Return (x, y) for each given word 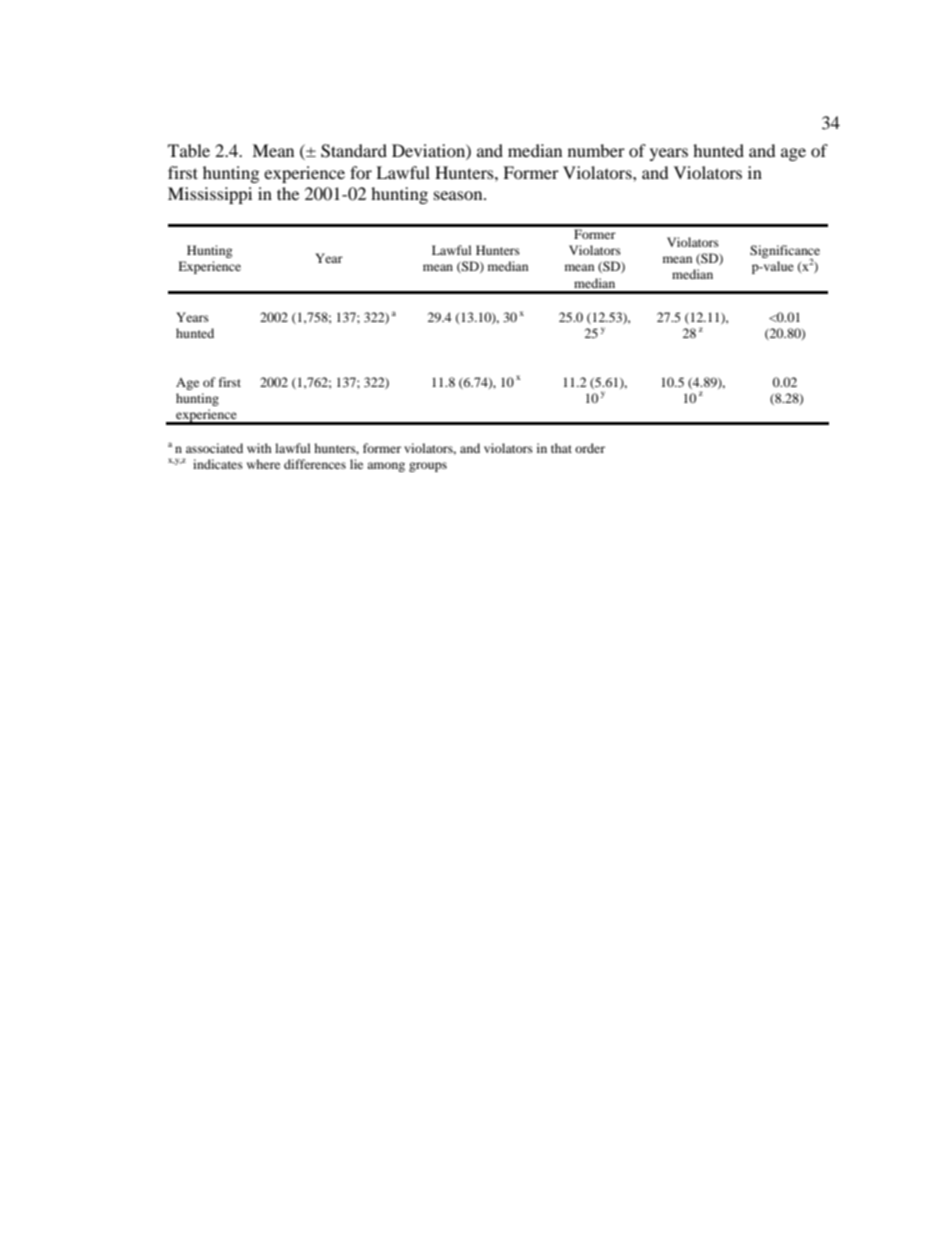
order (590, 448)
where (263, 464)
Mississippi (210, 195)
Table (189, 150)
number (596, 150)
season (459, 195)
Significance (785, 253)
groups (428, 467)
